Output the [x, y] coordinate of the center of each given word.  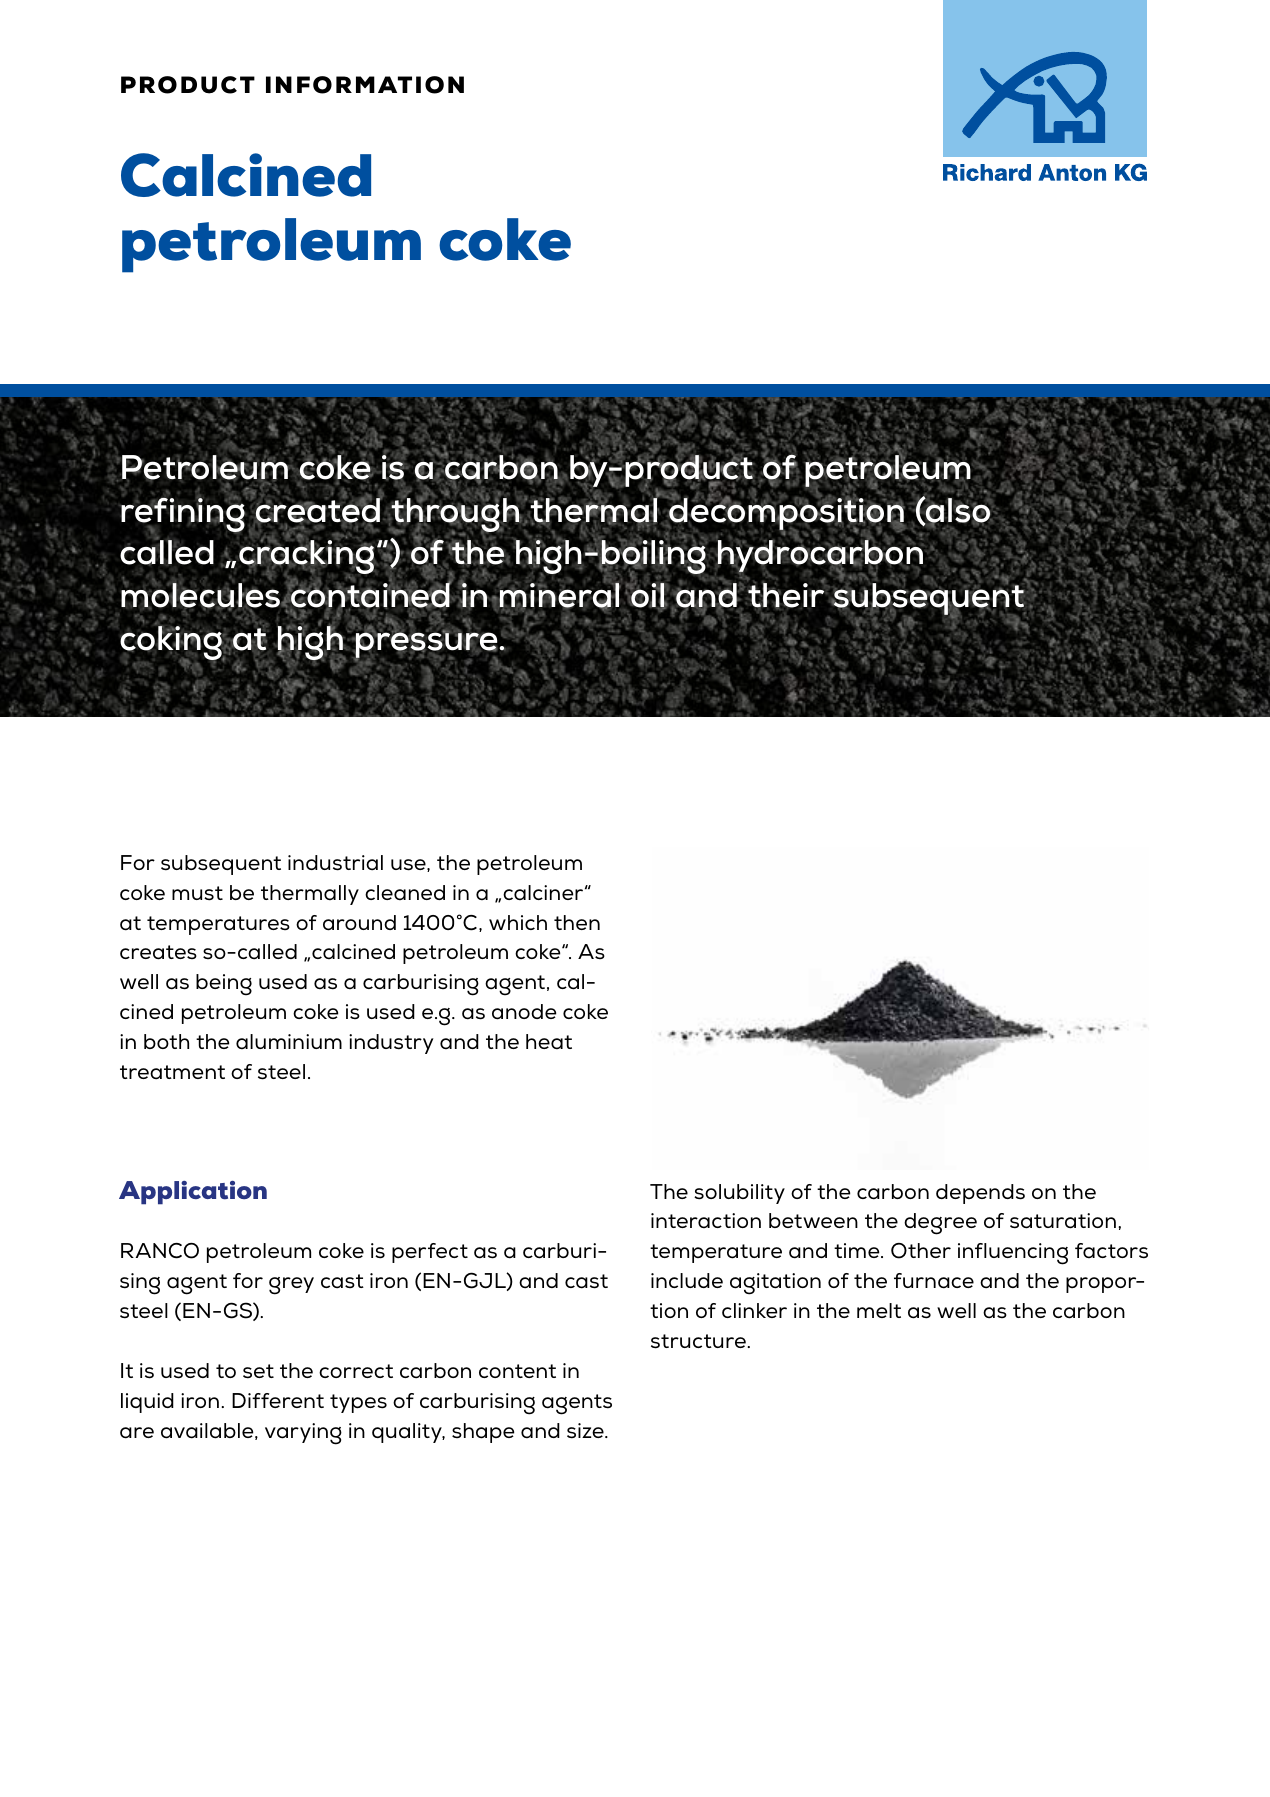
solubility [739, 1194]
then [577, 922]
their [786, 595]
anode [524, 1012]
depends [980, 1194]
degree [940, 1224]
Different [278, 1400]
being [224, 985]
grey [291, 1286]
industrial [335, 863]
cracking [306, 557]
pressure [425, 645]
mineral [559, 595]
